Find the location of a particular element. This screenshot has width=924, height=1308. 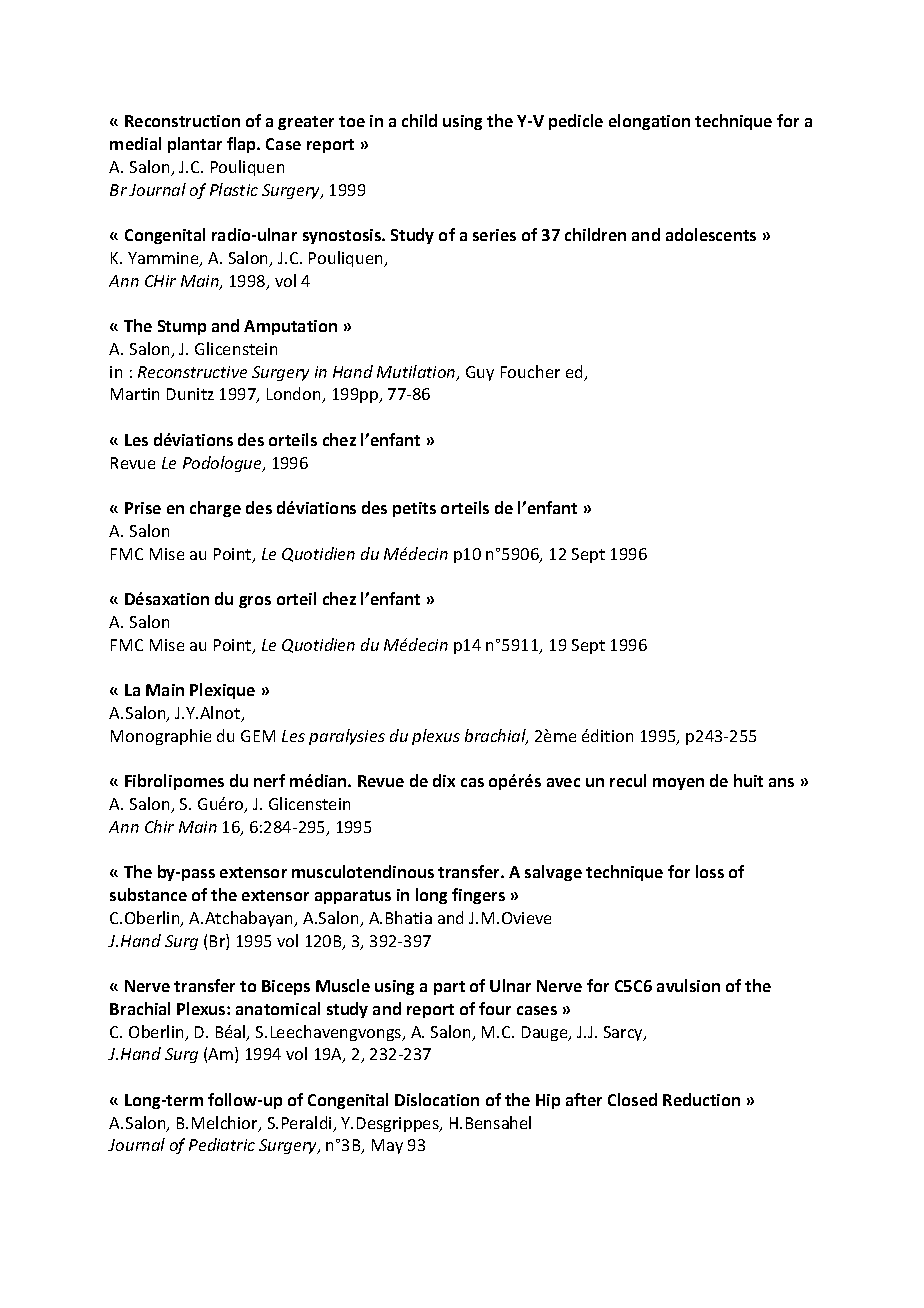

pedicle is located at coordinates (576, 122).
